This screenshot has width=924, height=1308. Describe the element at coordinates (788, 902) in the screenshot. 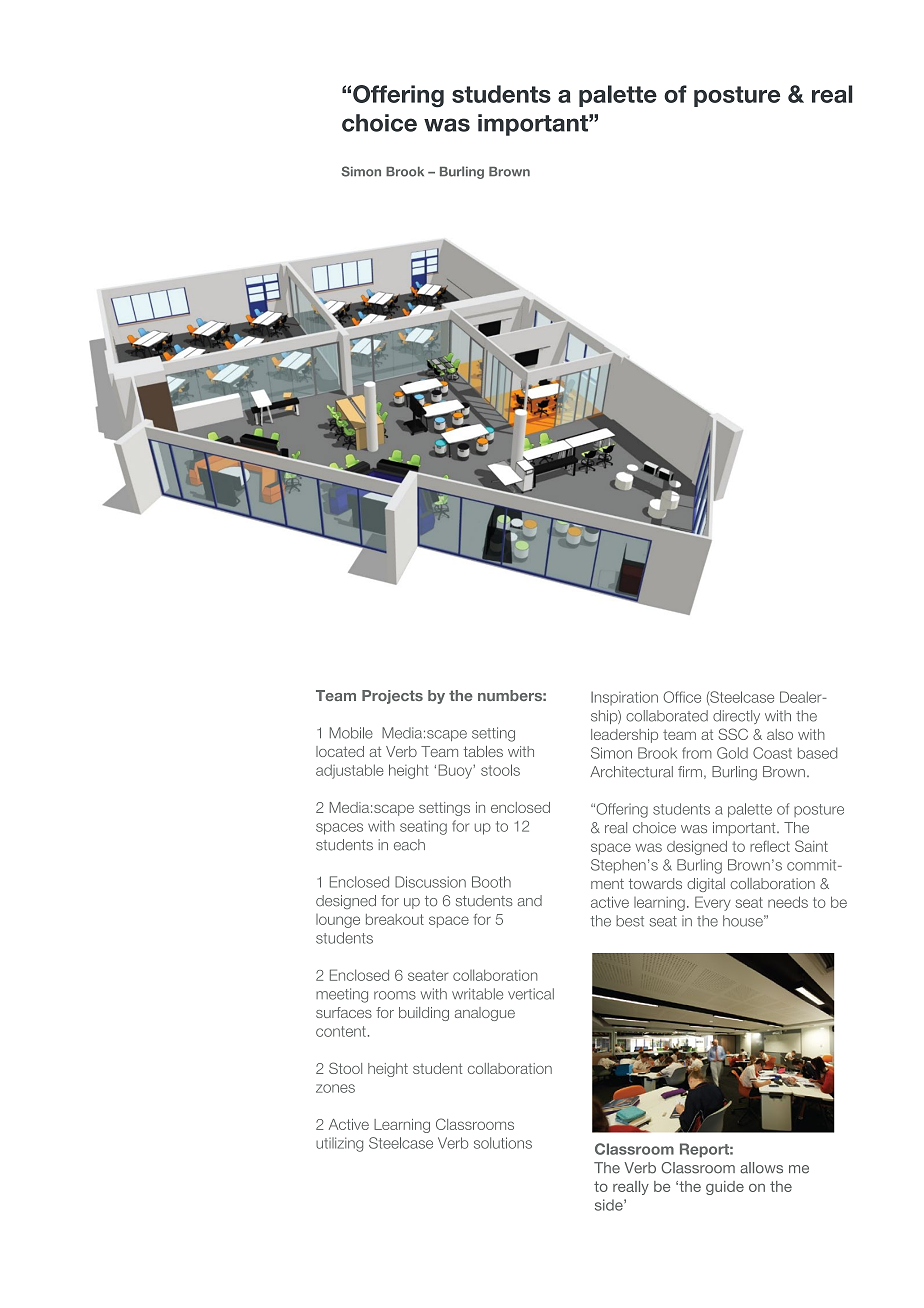

I see `needs` at that location.
